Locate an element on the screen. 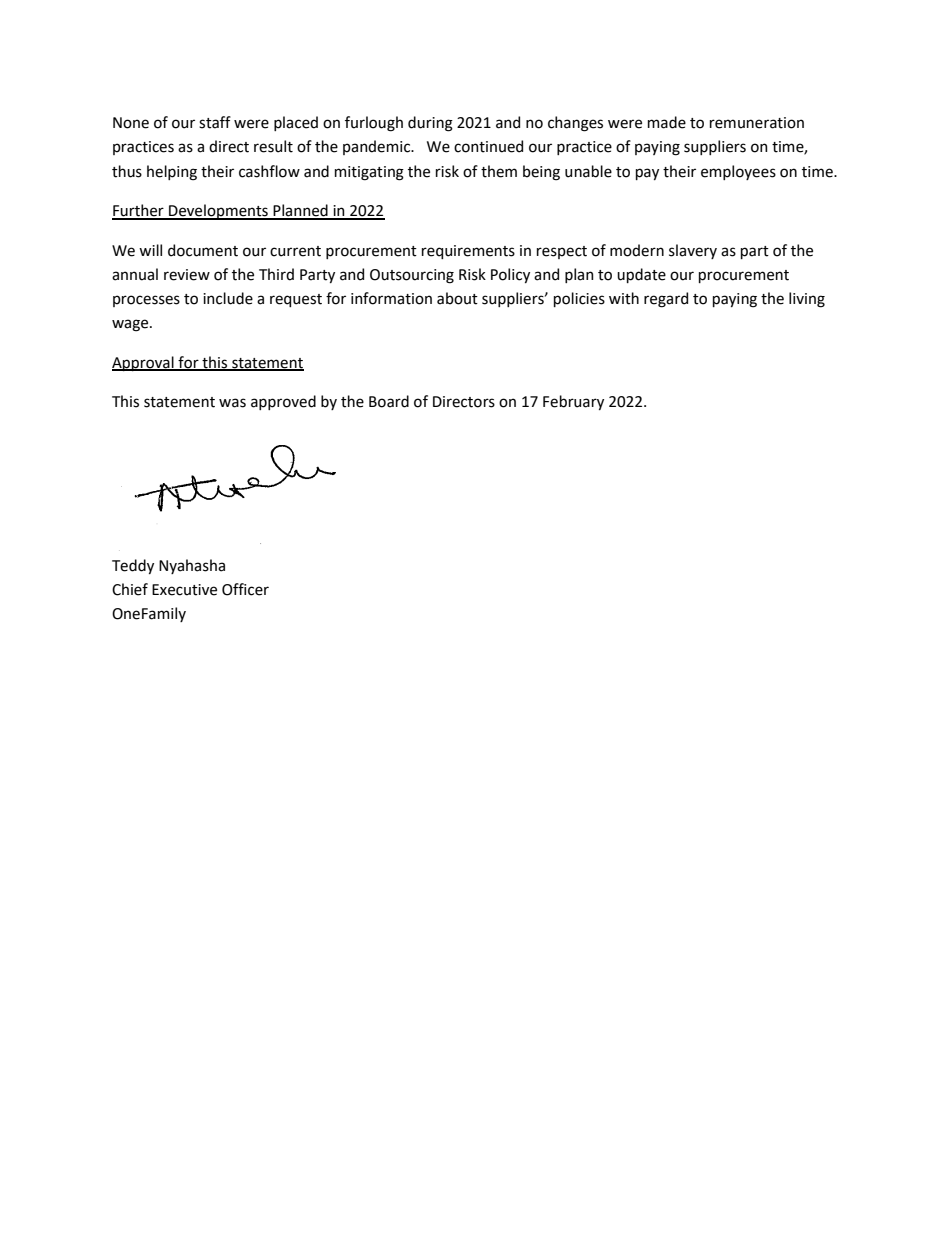  February is located at coordinates (573, 402).
